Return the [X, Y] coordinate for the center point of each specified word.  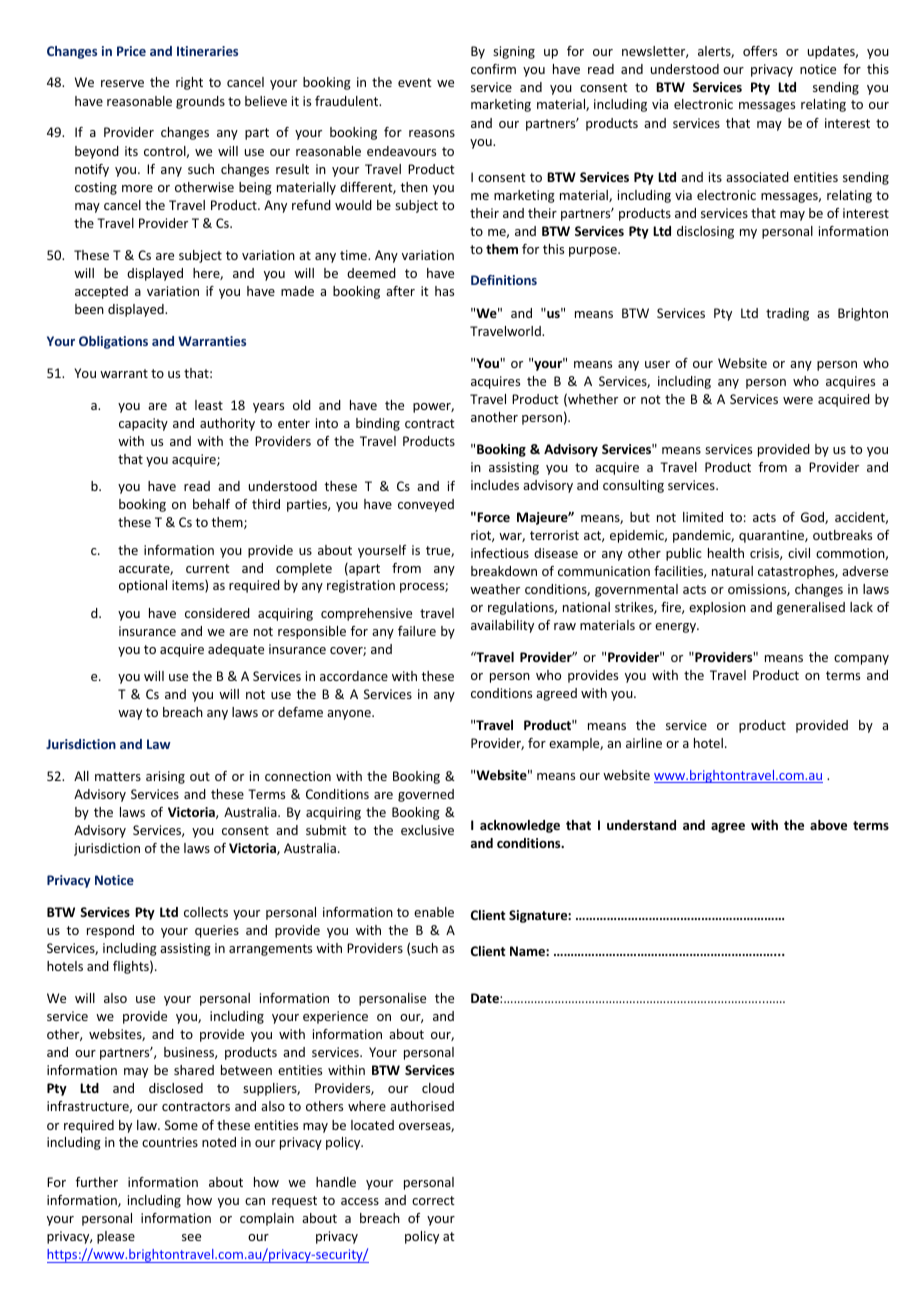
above [828, 825]
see [191, 1237]
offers [760, 51]
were [798, 400]
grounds [200, 102]
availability [502, 626]
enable [434, 912]
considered [217, 613]
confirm [493, 69]
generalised [811, 608]
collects [206, 912]
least [209, 405]
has [444, 291]
